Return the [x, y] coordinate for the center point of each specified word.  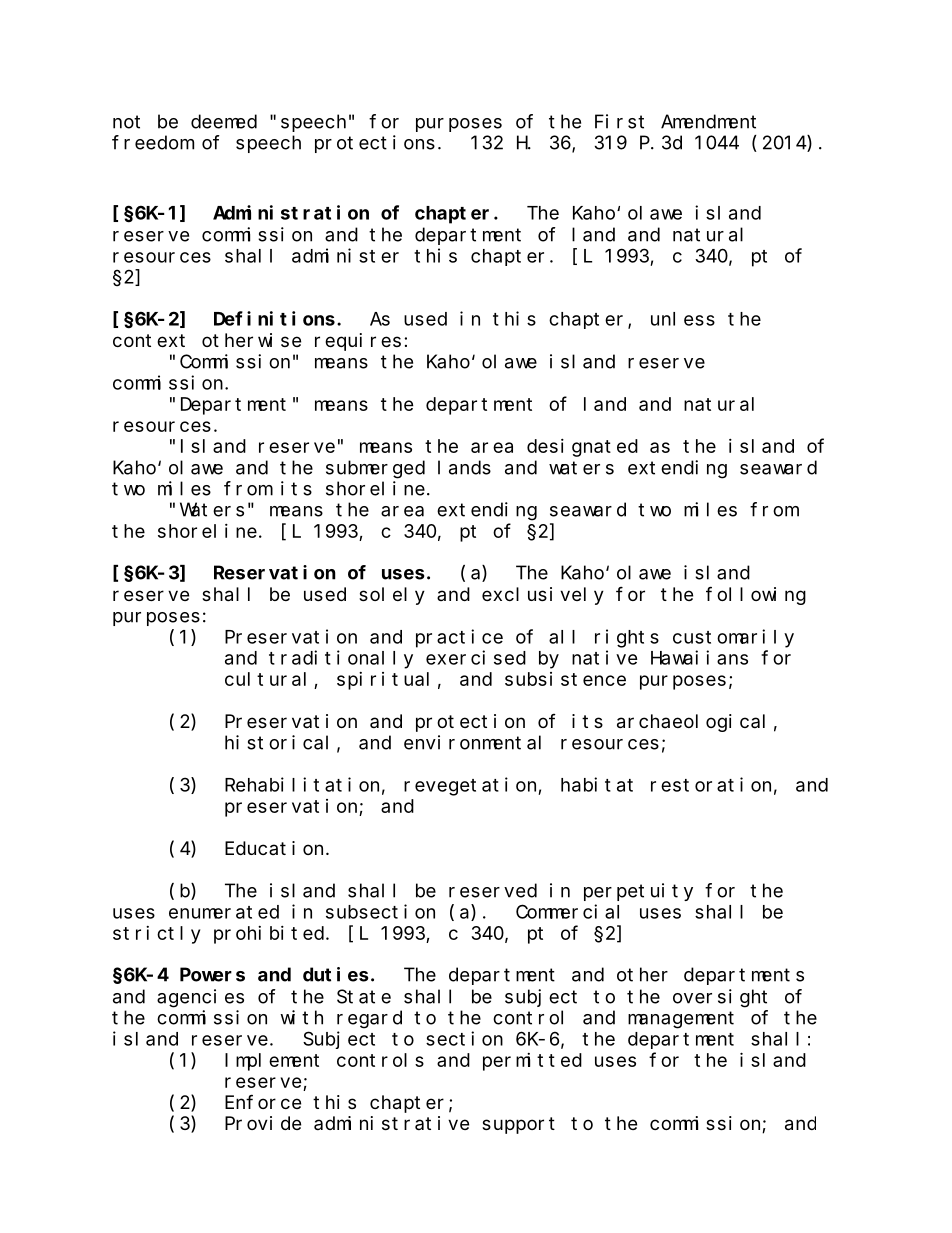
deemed [224, 121]
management [681, 1020]
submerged [375, 469]
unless [683, 319]
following [756, 595]
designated [582, 448]
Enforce [263, 1102]
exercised [476, 657]
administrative [391, 1123]
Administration [291, 212]
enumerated [224, 912]
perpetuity [638, 892]
